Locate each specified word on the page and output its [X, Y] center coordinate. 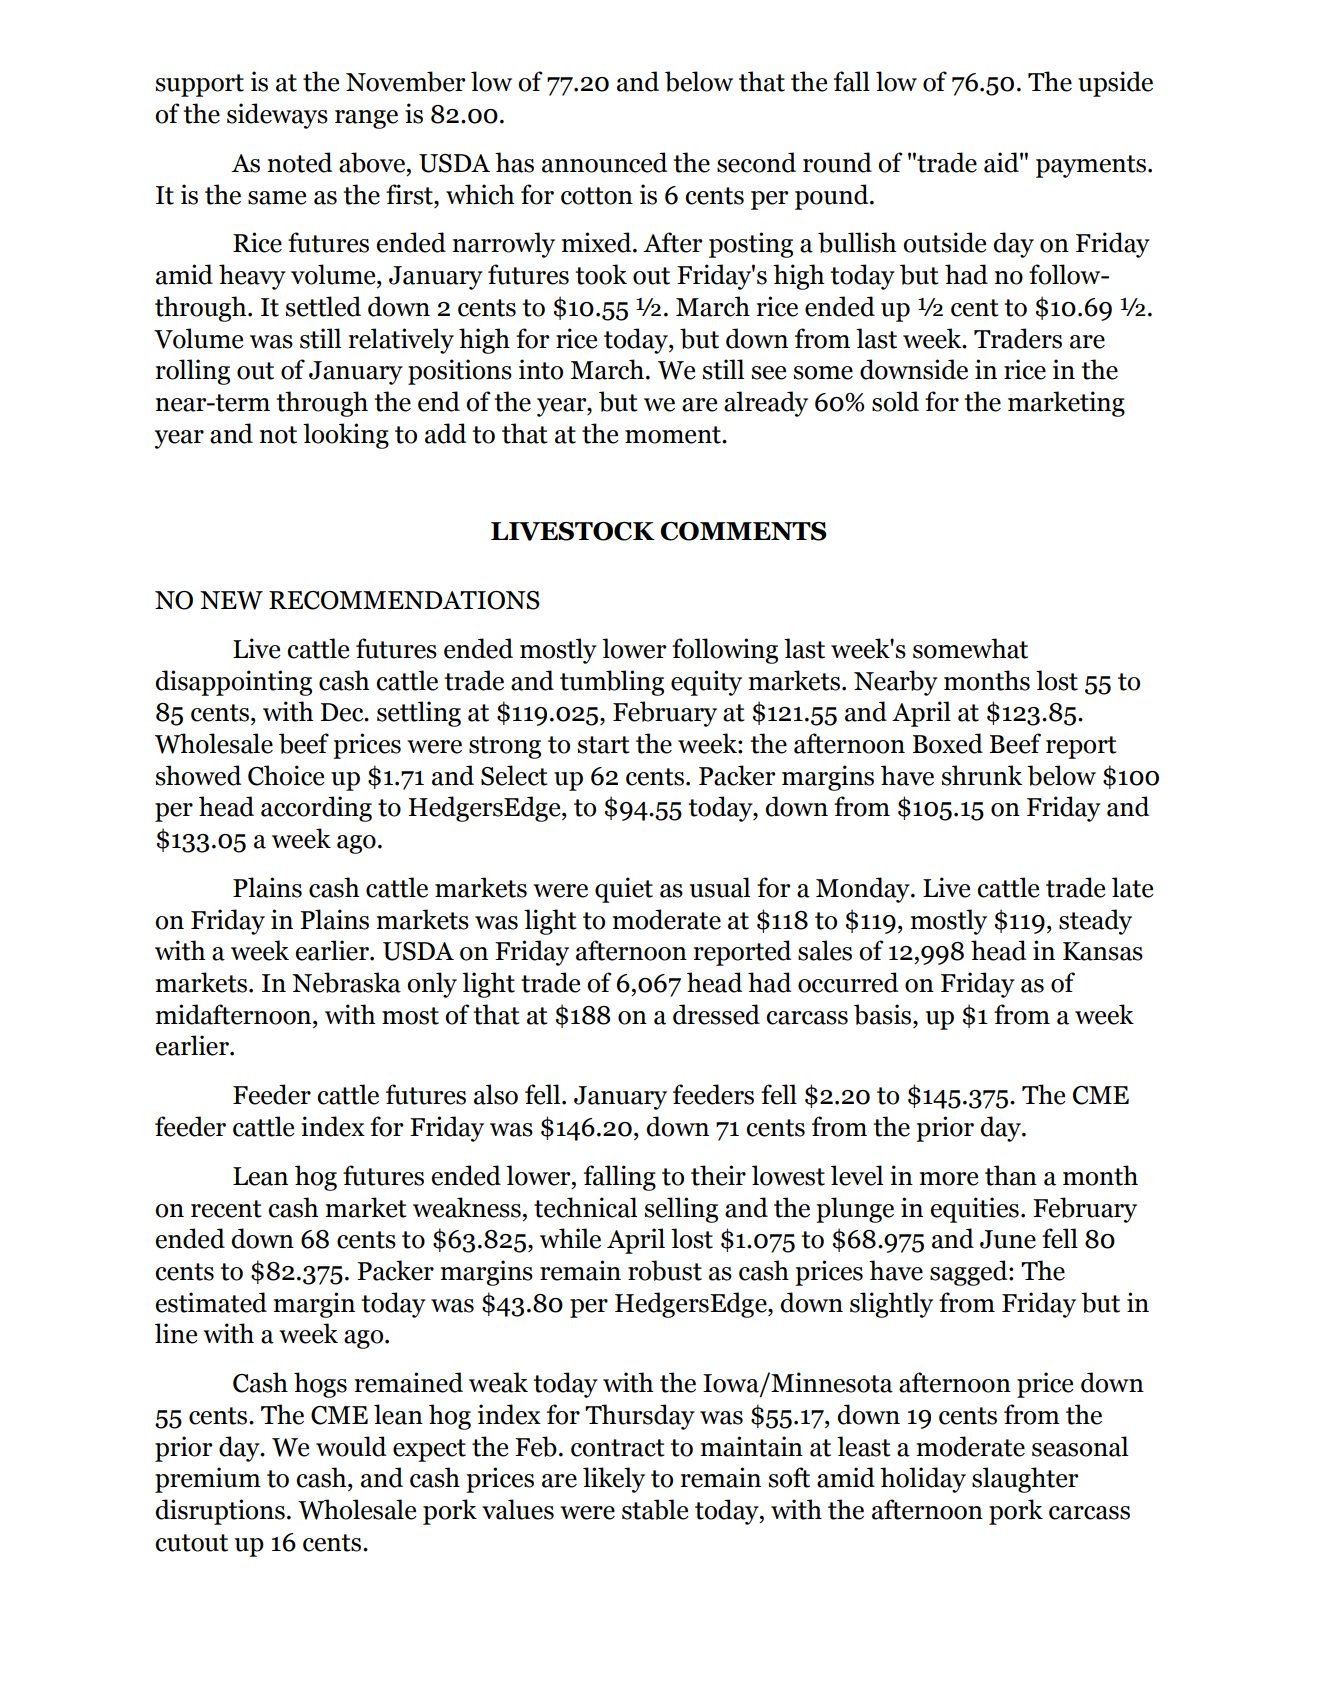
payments [1091, 166]
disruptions [220, 1512]
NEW [231, 600]
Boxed [947, 743]
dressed [716, 1014]
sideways [277, 116]
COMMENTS [743, 531]
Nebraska [346, 982]
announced [604, 162]
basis [884, 1014]
